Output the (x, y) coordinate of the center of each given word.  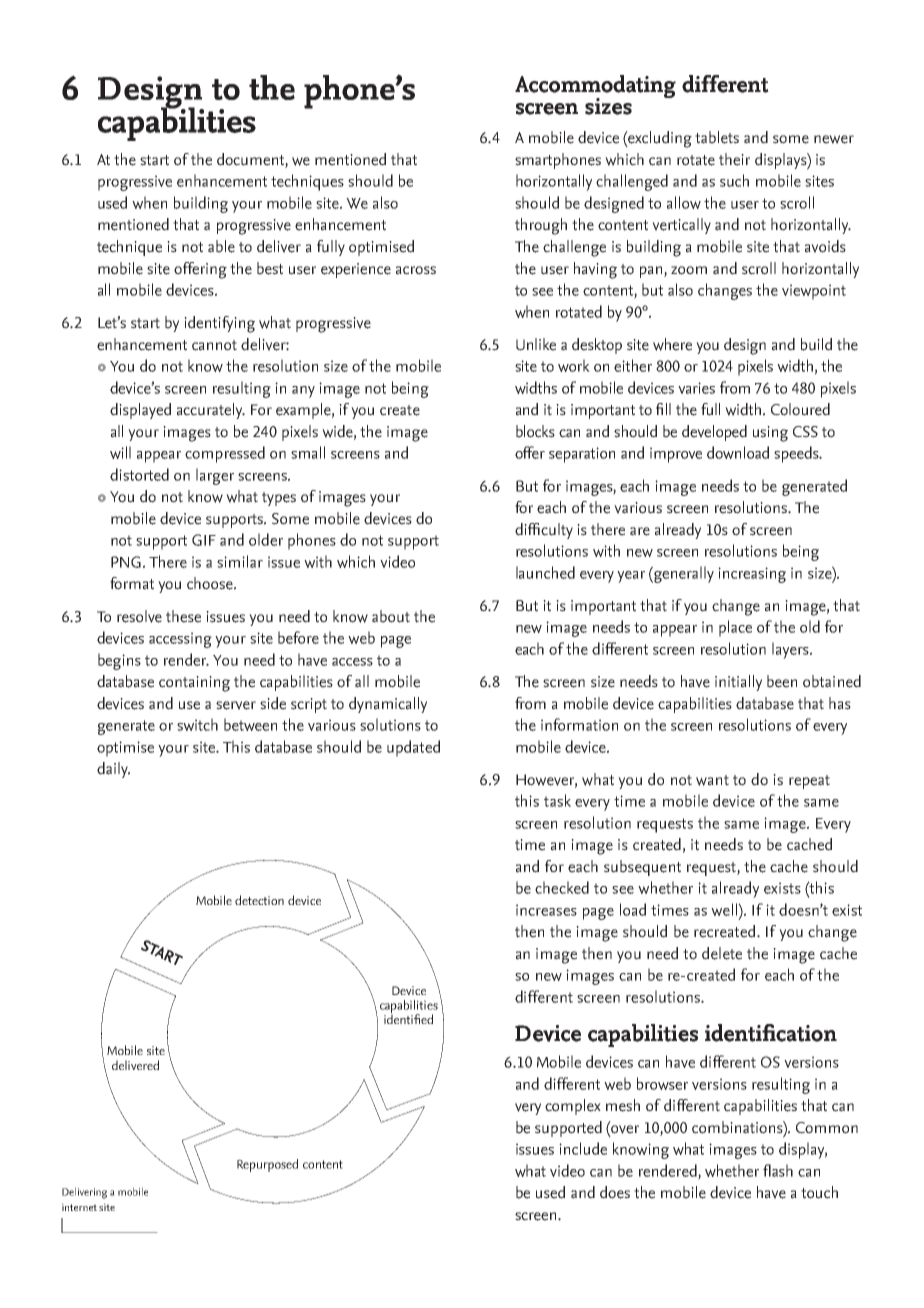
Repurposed (267, 1165)
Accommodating (595, 88)
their (734, 159)
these (183, 616)
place (735, 628)
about (391, 616)
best (270, 268)
